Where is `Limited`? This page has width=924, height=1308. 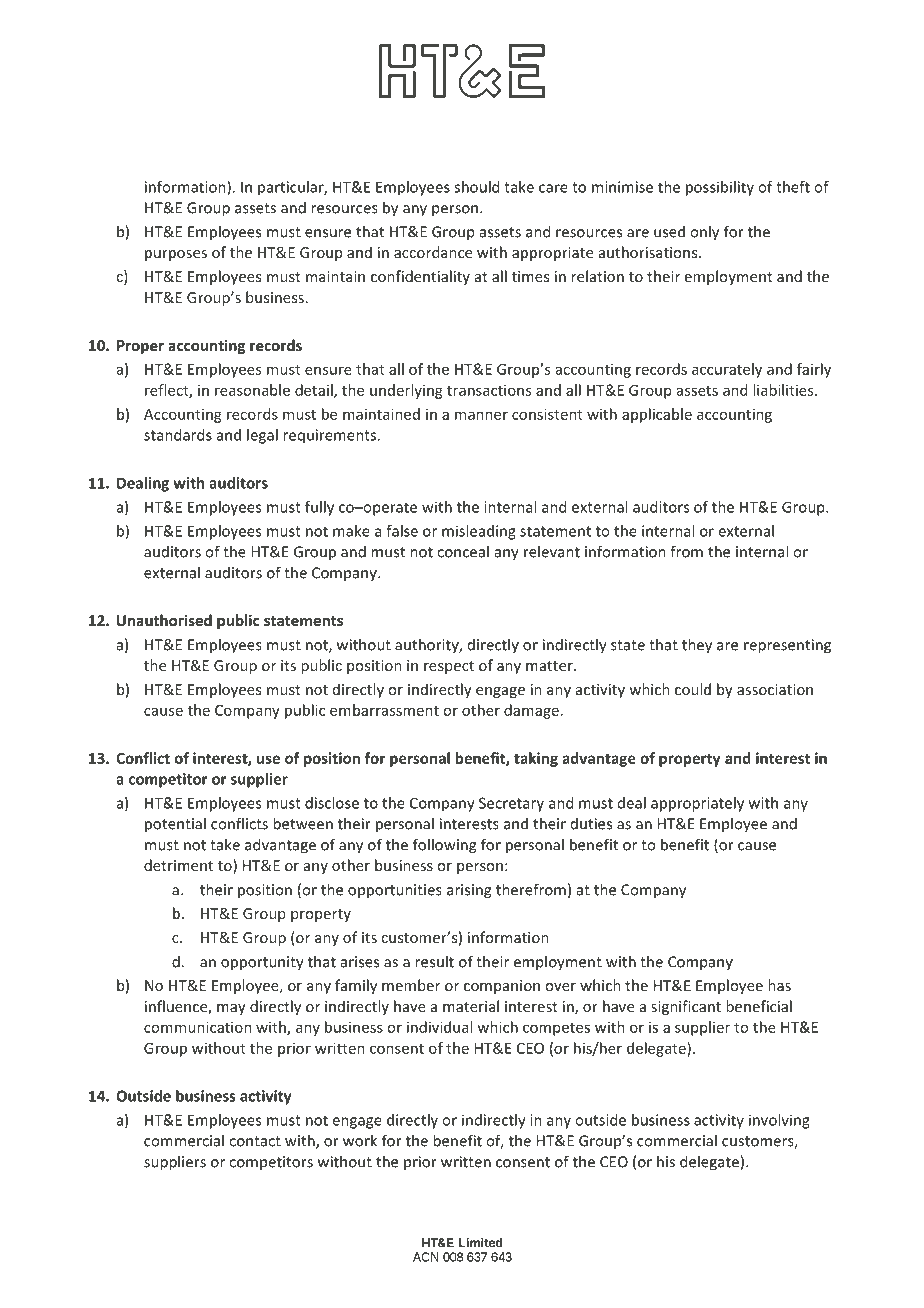 Limited is located at coordinates (481, 1242).
